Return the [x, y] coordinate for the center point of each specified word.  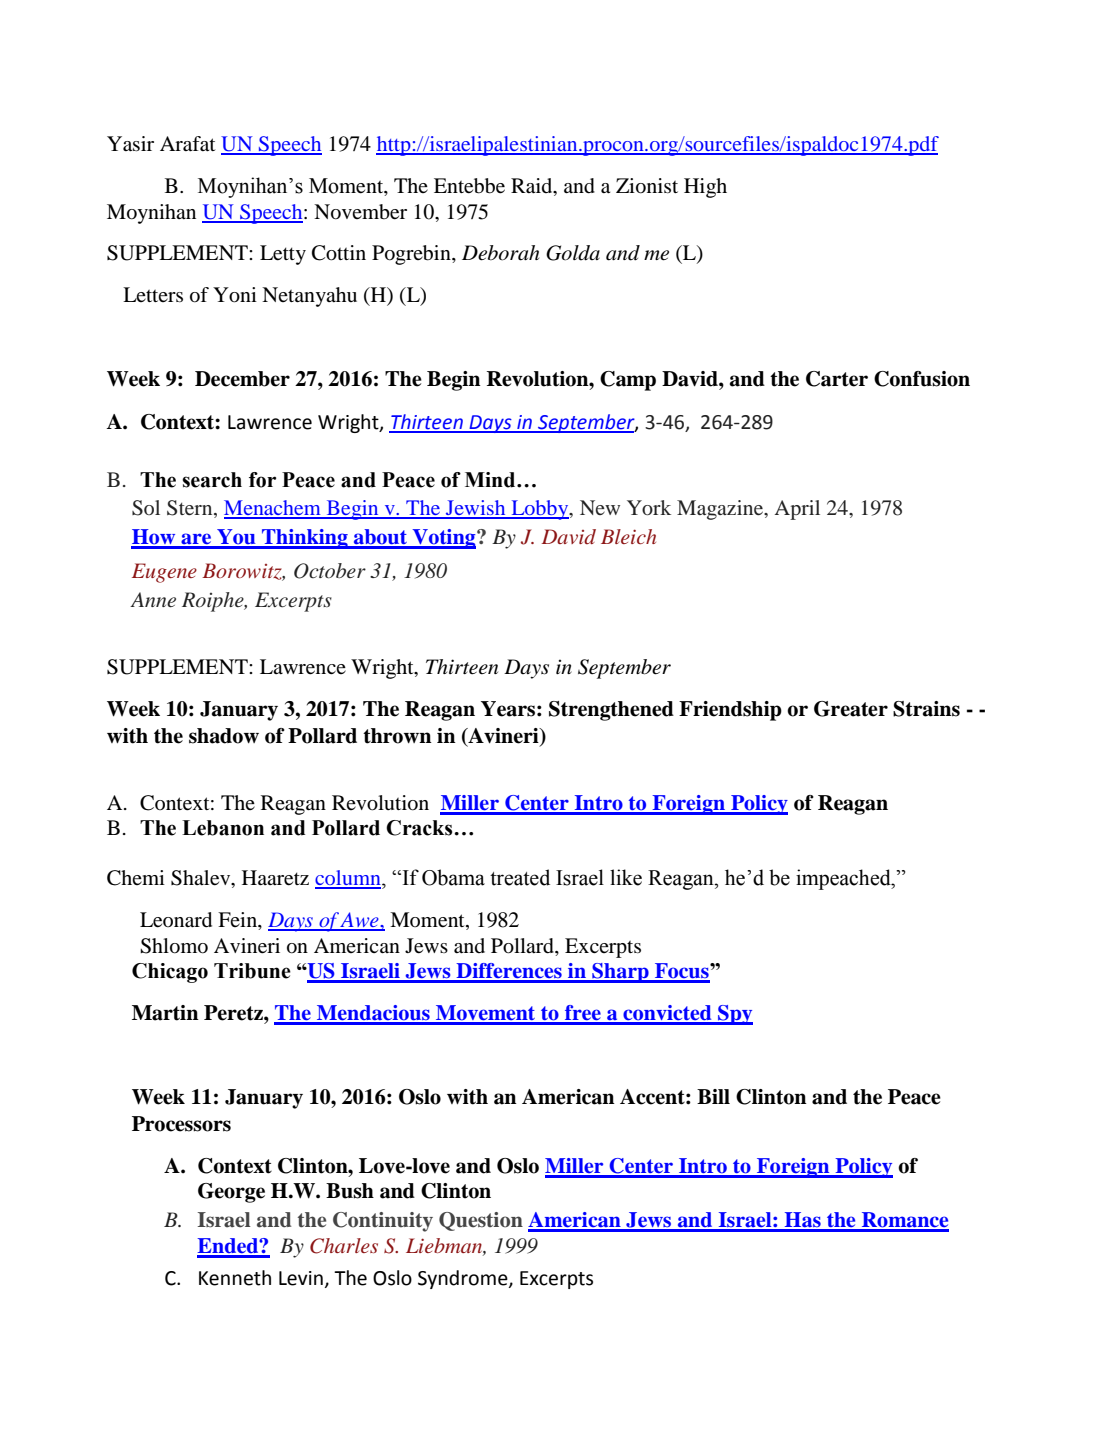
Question [481, 1221]
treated [520, 877]
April [797, 510]
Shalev [202, 879]
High [705, 188]
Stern [191, 509]
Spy [734, 1015]
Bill [713, 1096]
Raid [533, 187]
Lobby [540, 510]
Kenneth [235, 1278]
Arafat [188, 144]
